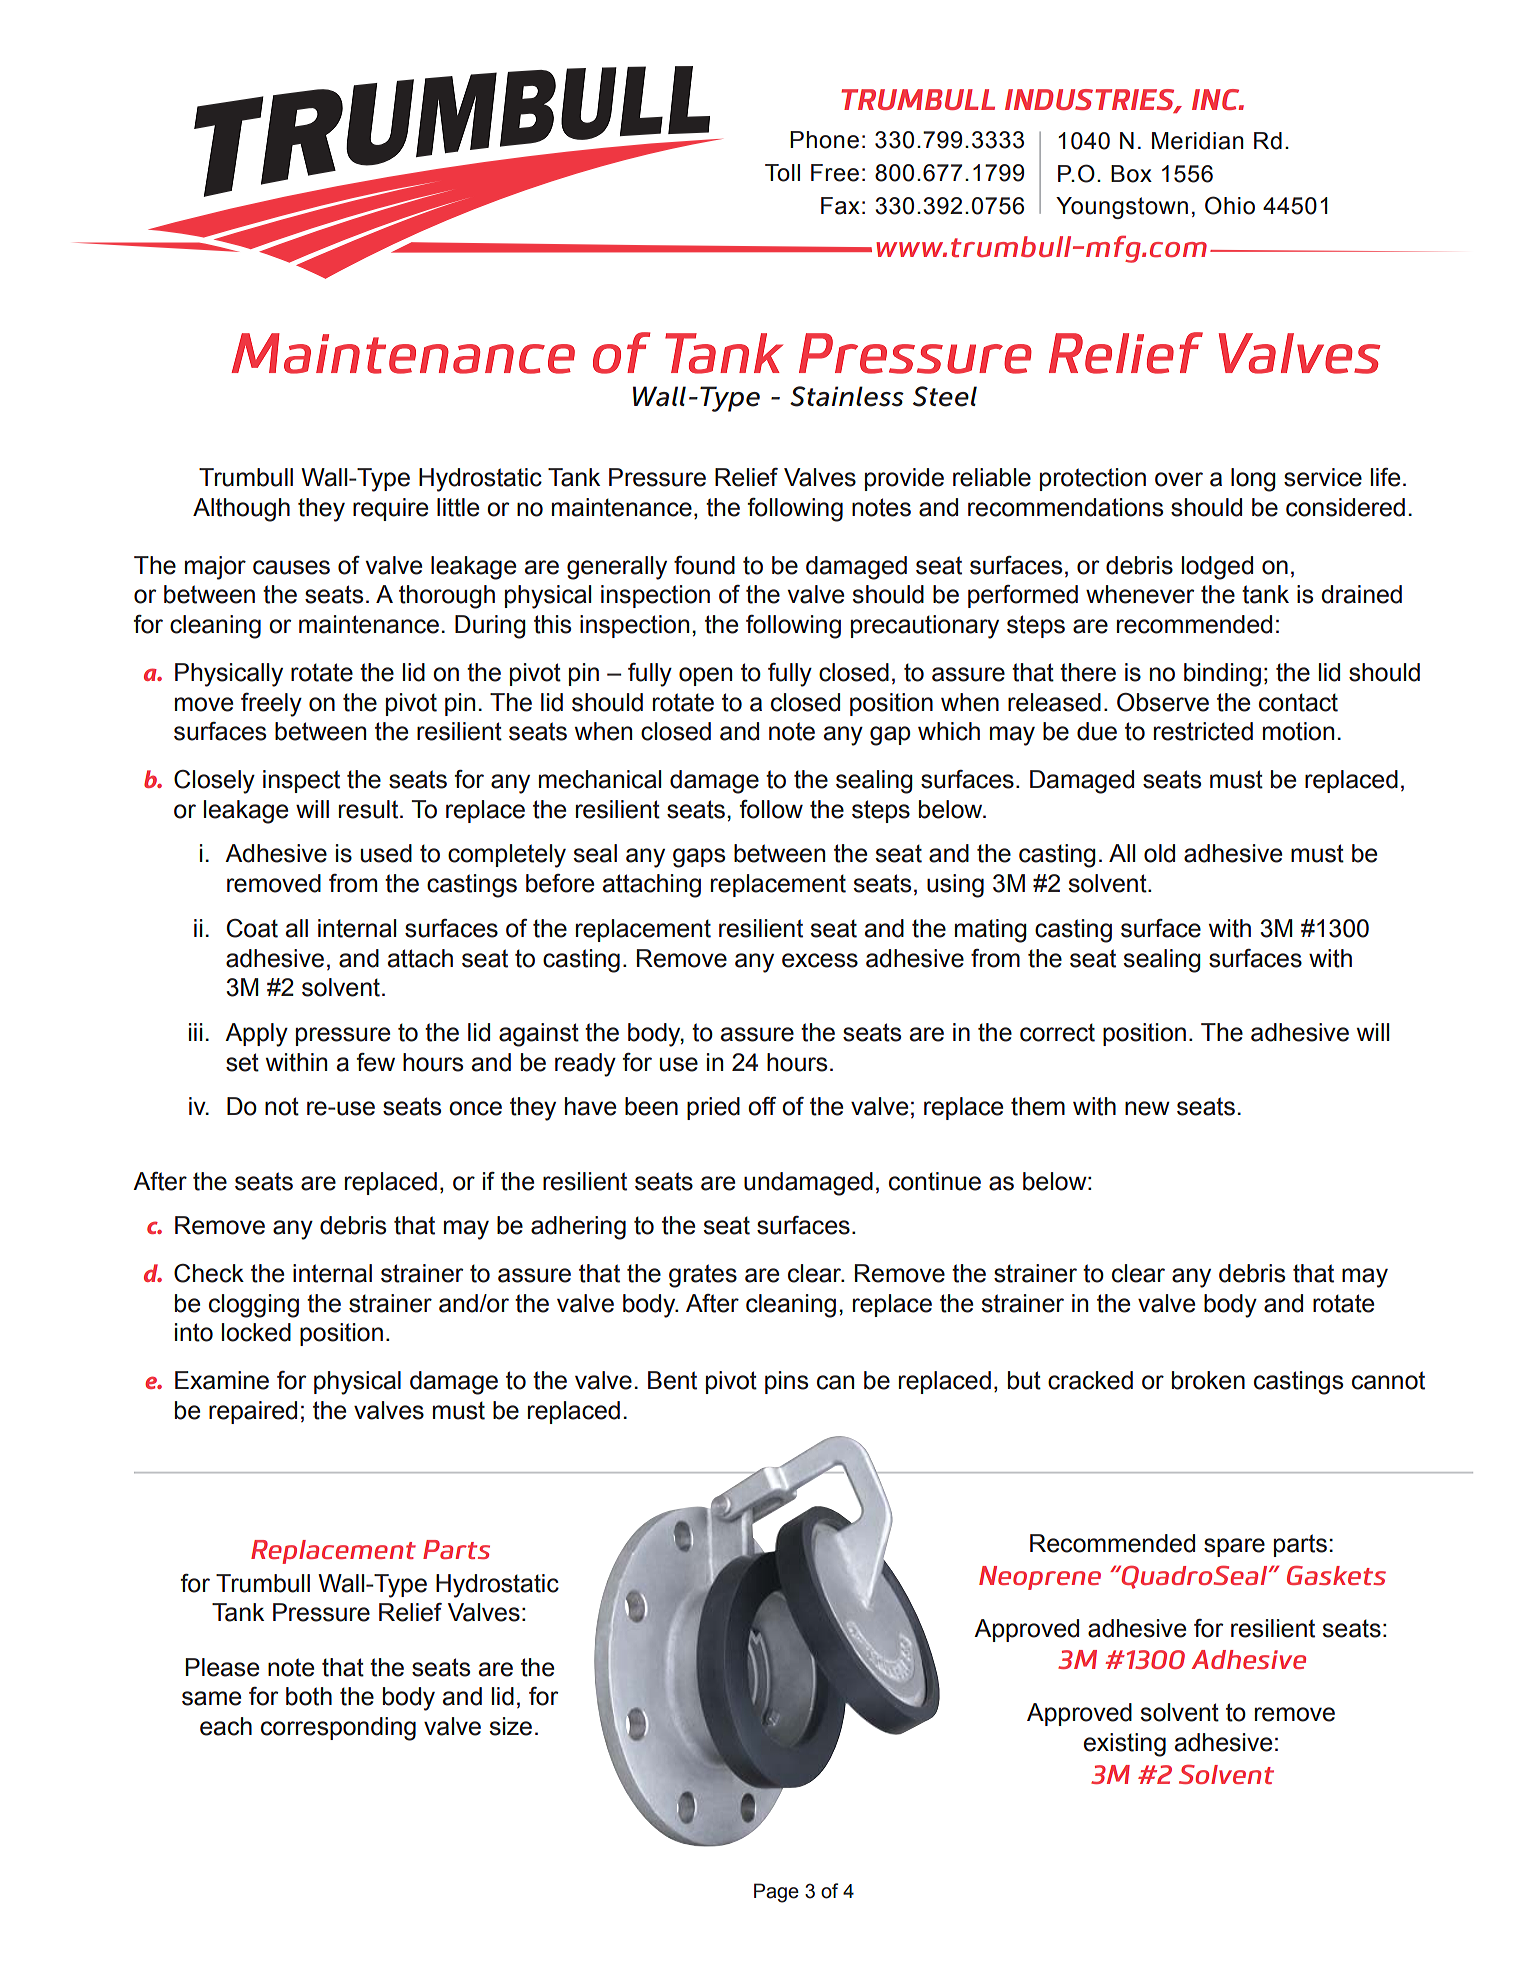  Describe the element at coordinates (1125, 1745) in the screenshot. I see `existing` at that location.
